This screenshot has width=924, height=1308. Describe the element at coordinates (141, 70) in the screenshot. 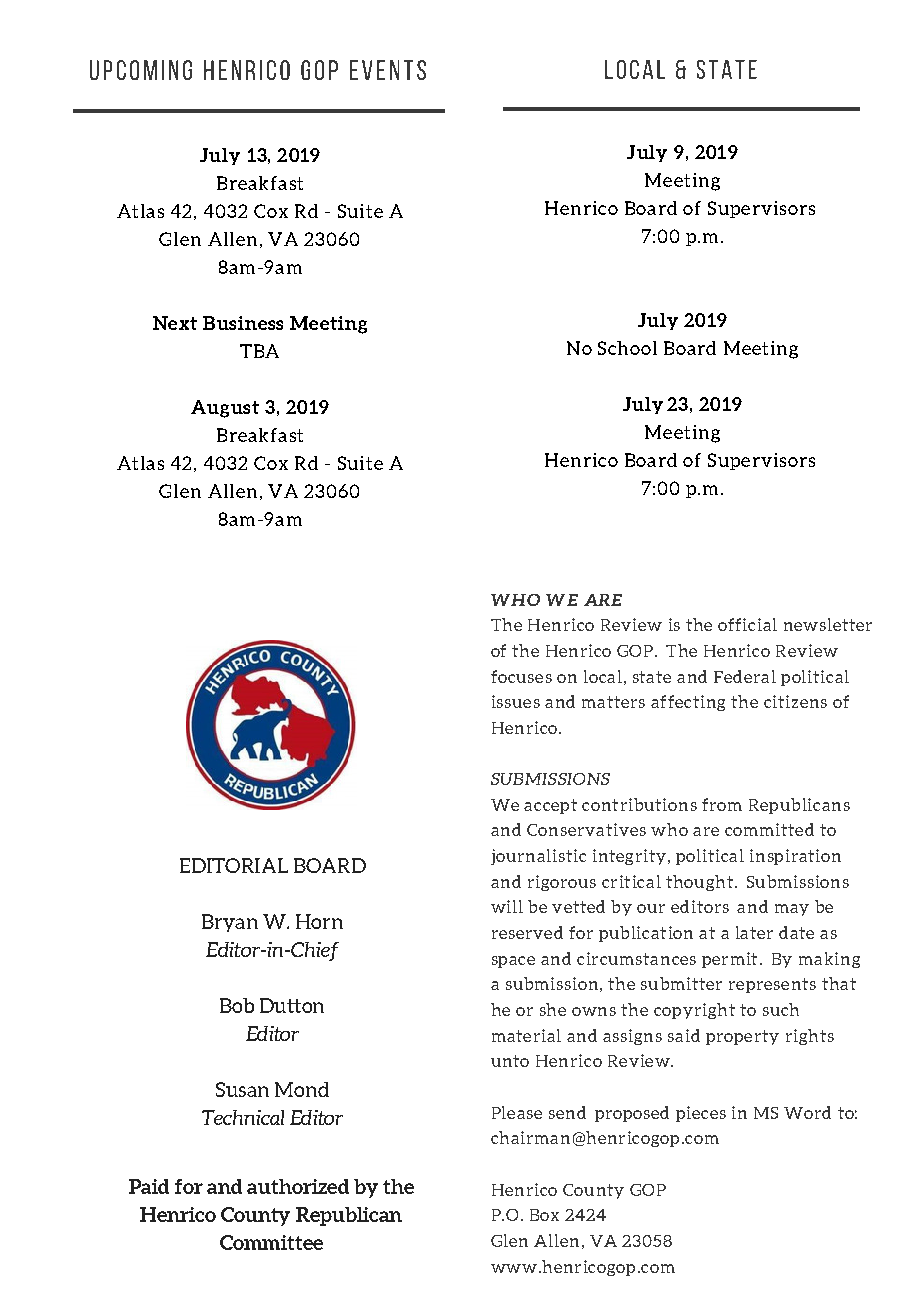

I see `UPCOMING` at that location.
